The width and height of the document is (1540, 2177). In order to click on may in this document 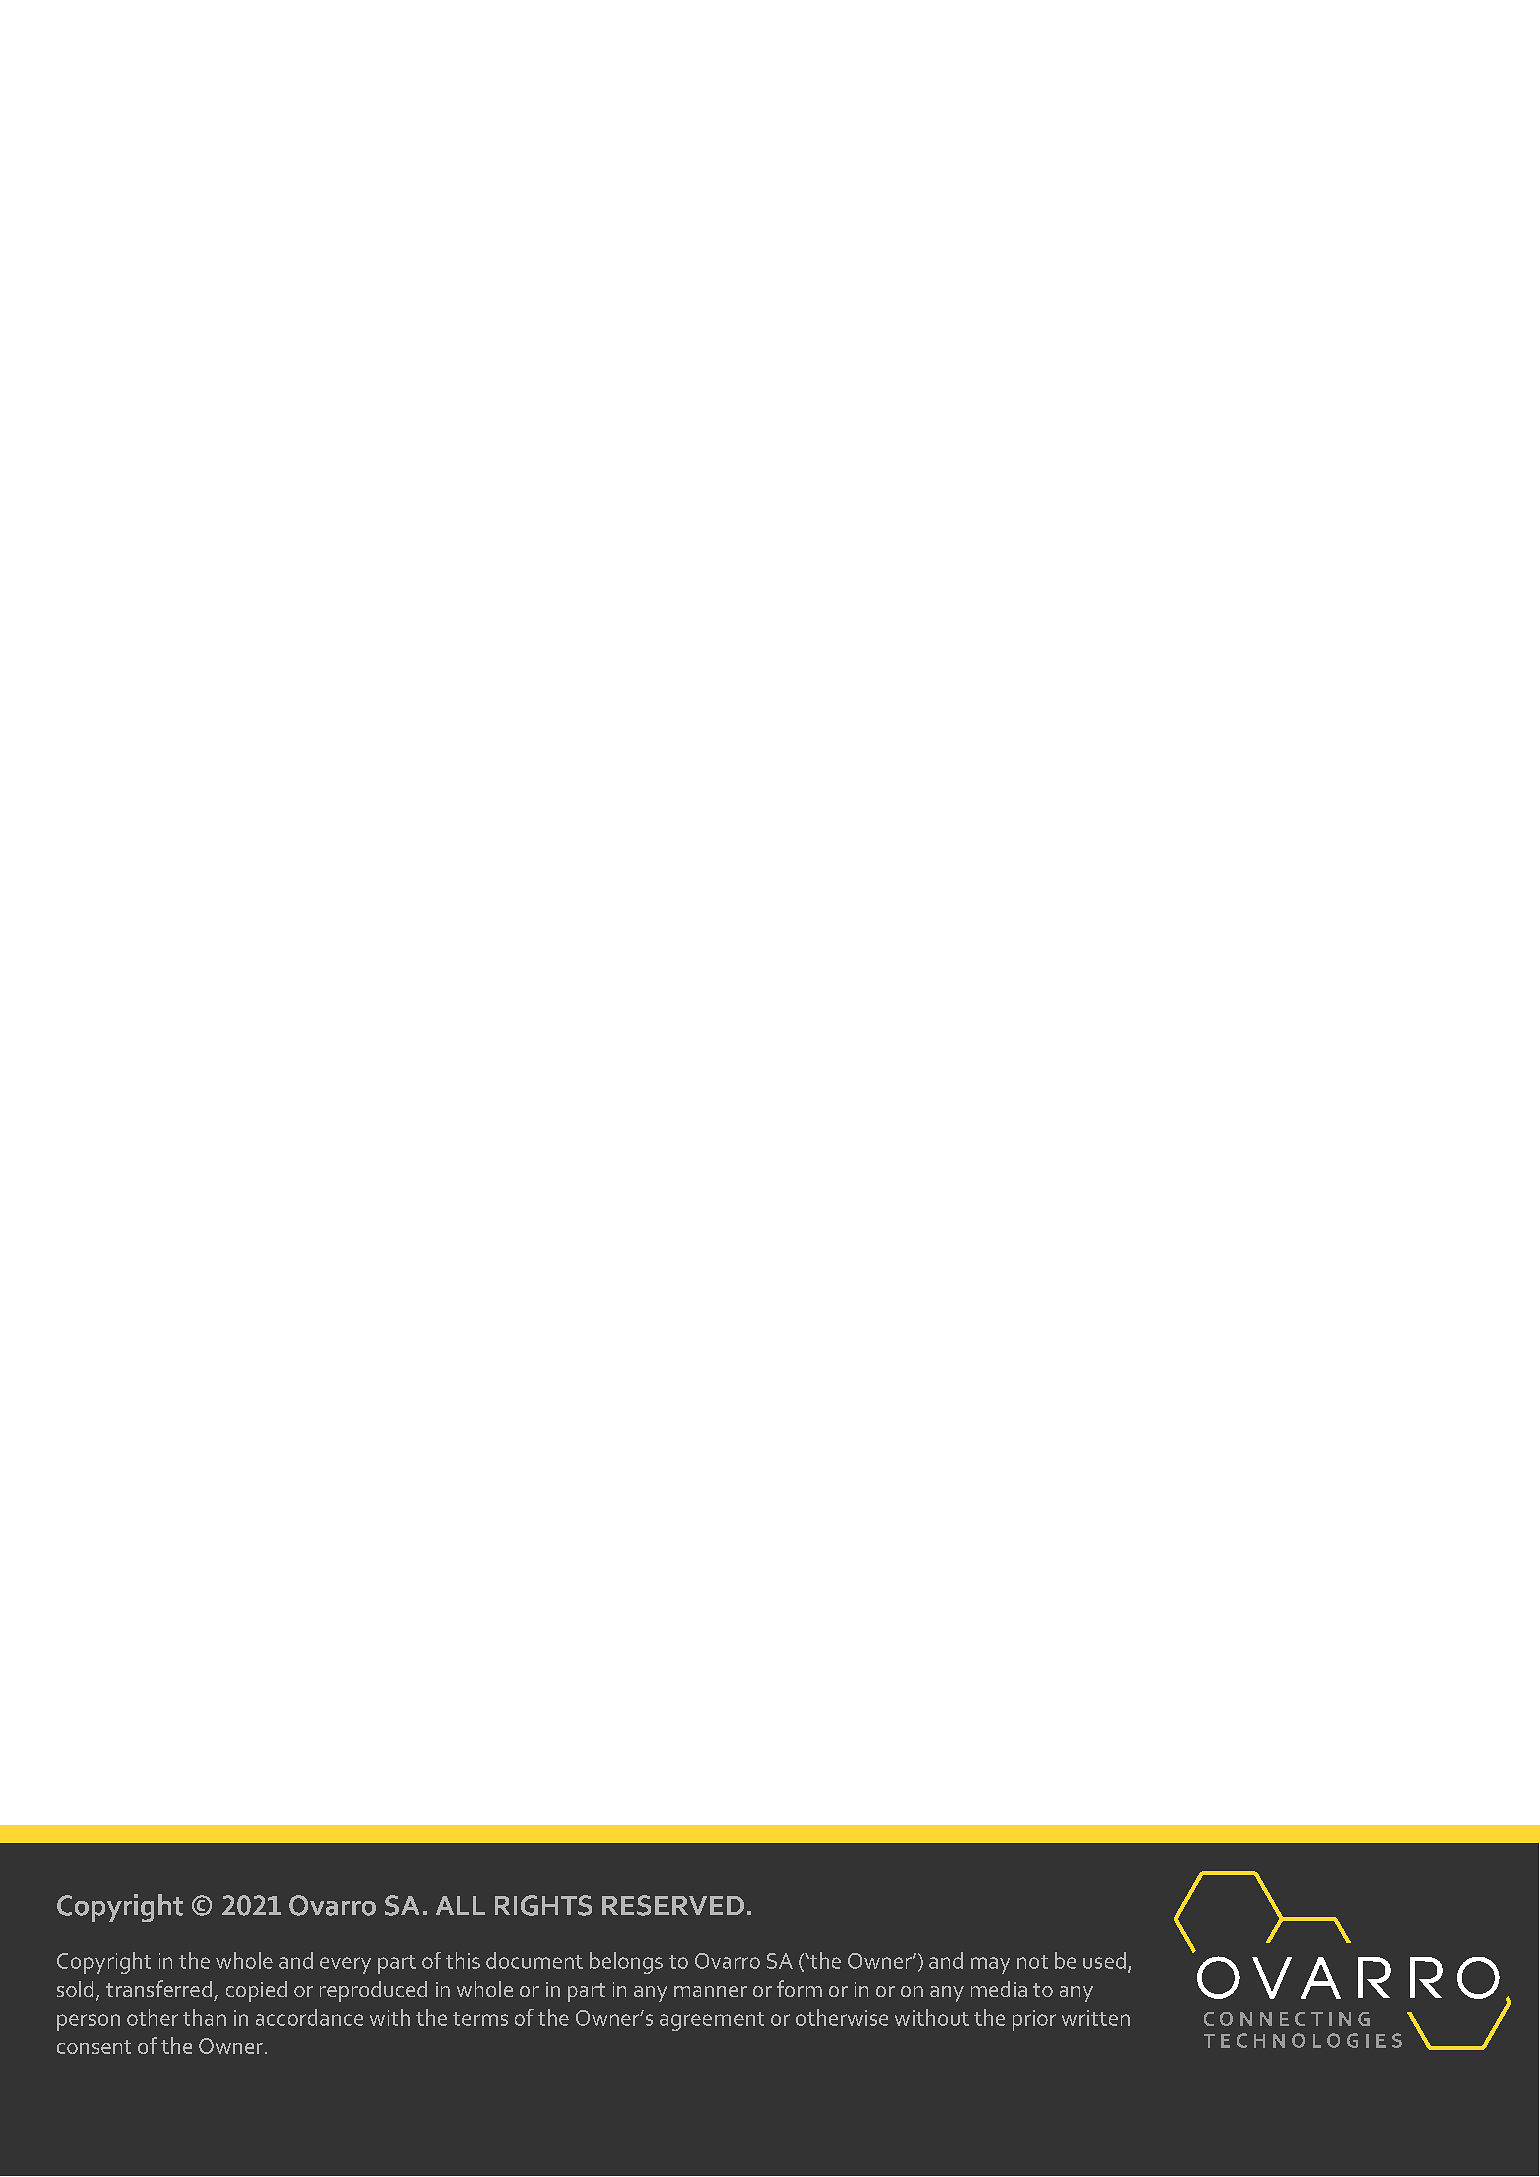, I will do `click(990, 1965)`.
